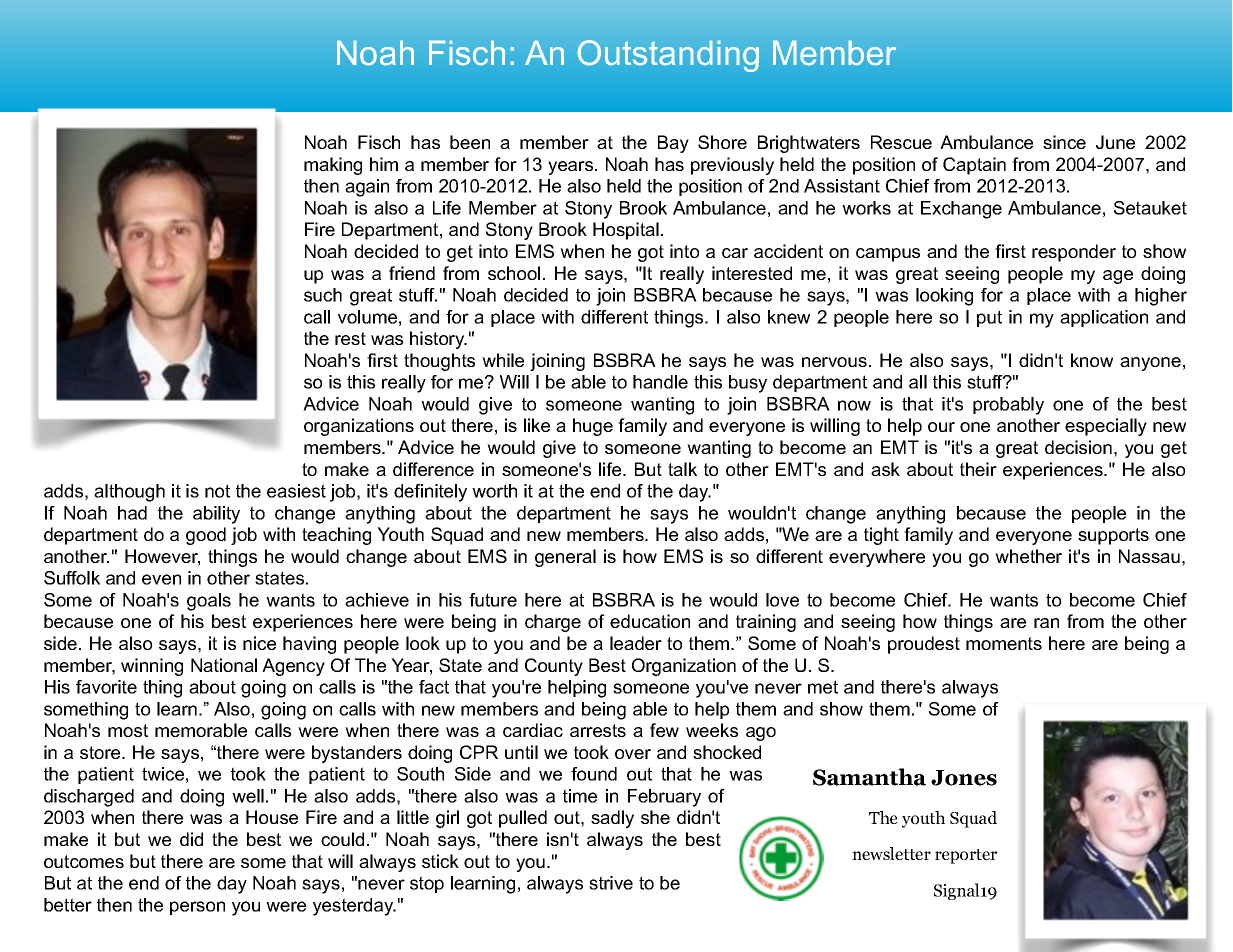  I want to click on person, so click(197, 908).
